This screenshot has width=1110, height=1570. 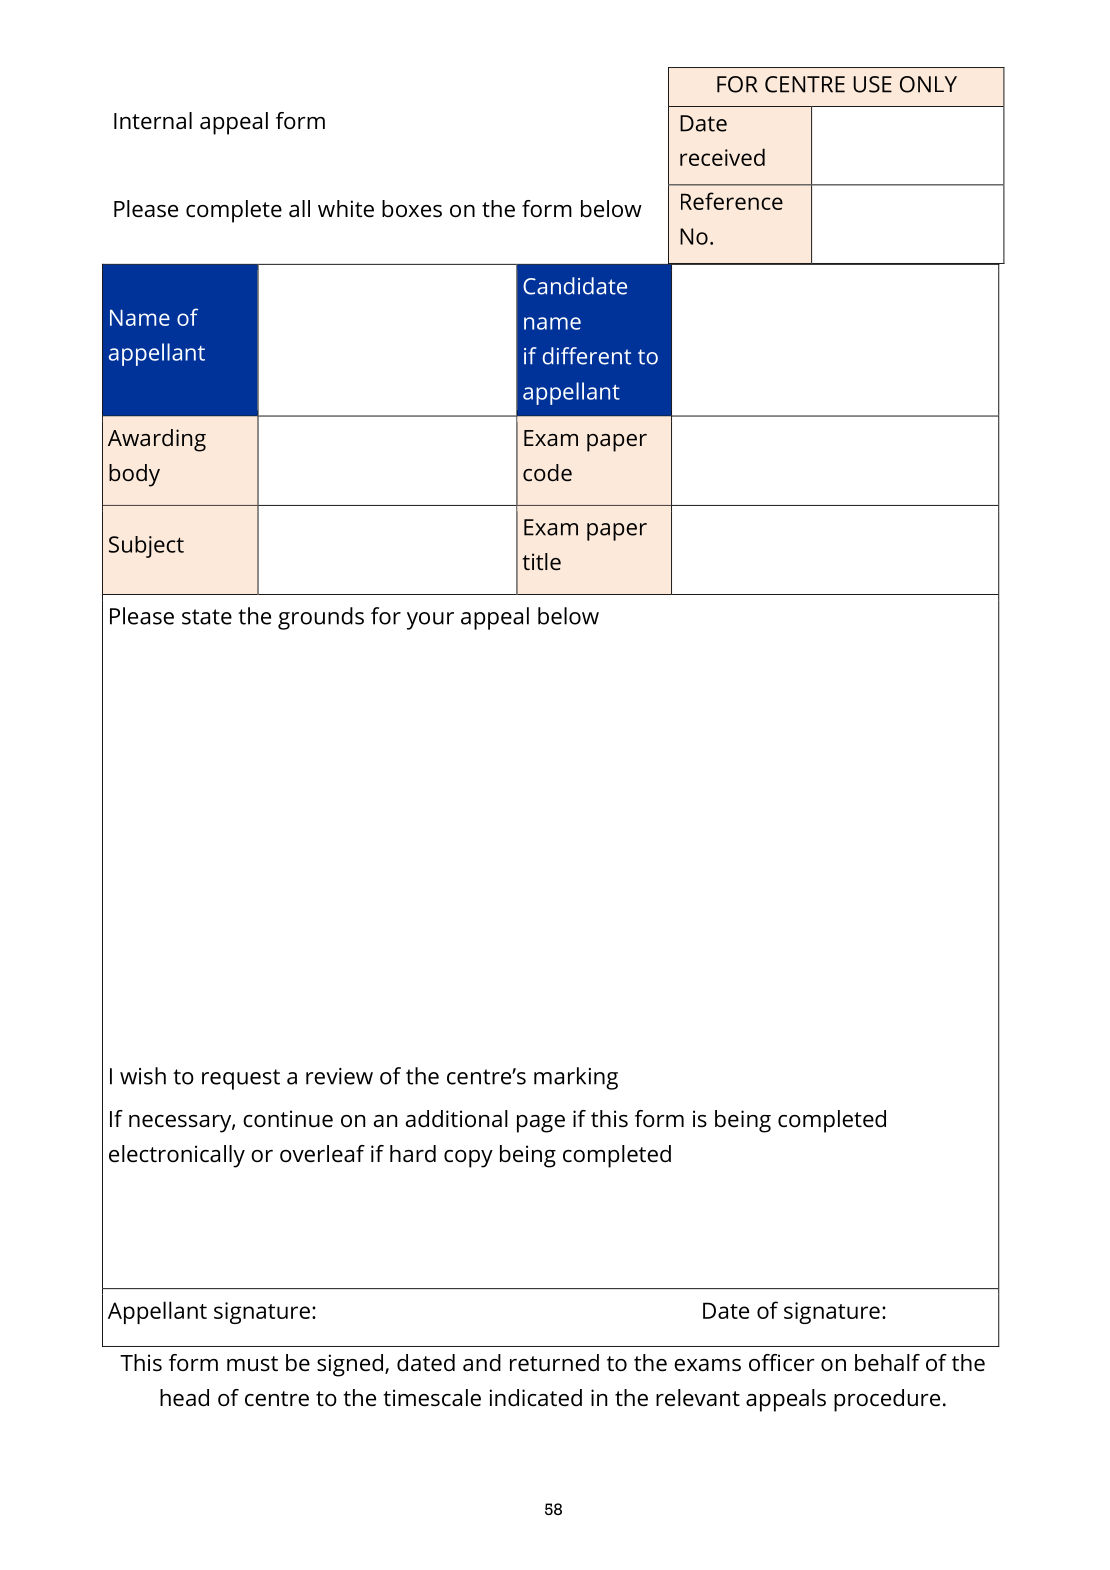 I want to click on state, so click(x=207, y=617).
